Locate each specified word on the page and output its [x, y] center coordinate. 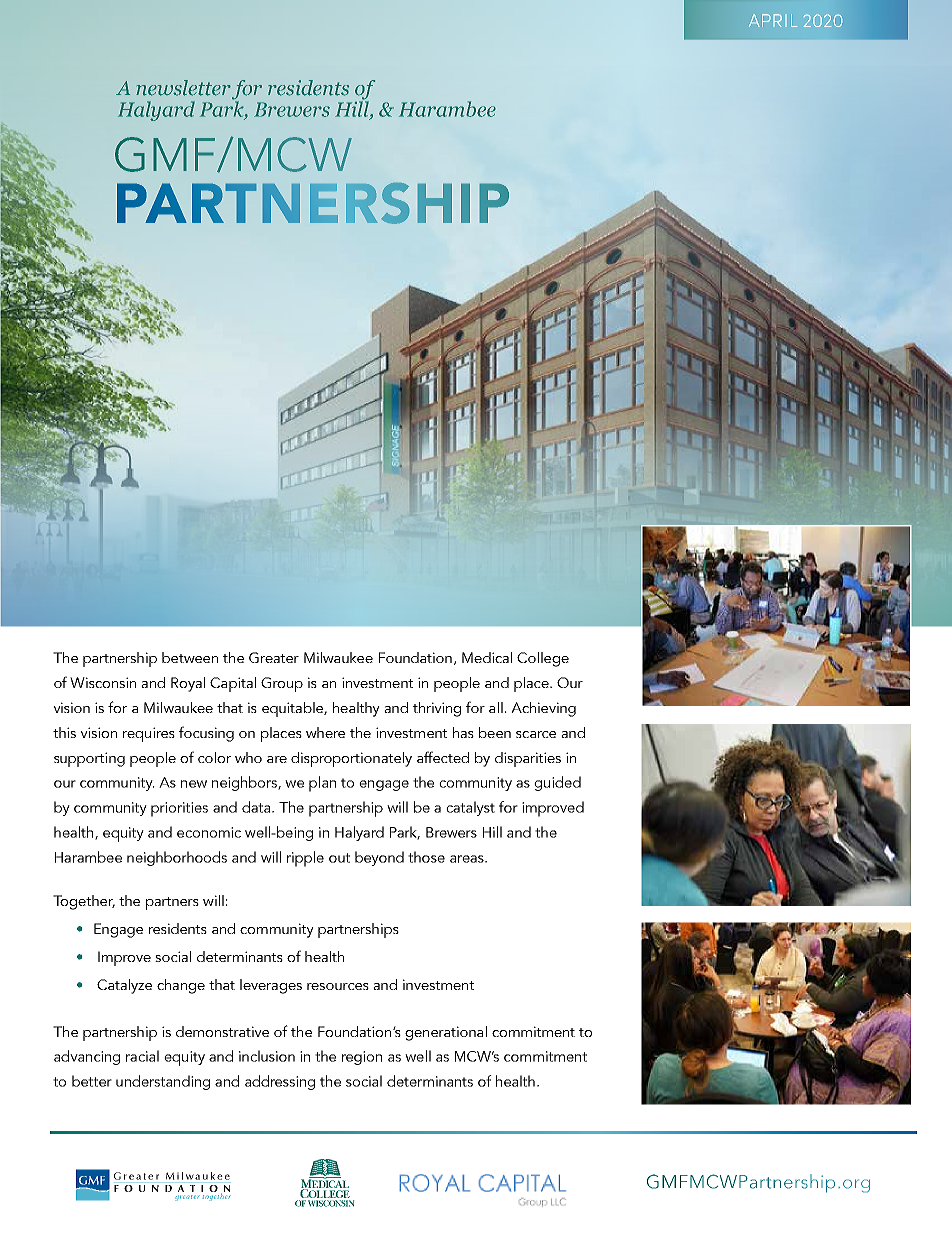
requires [149, 734]
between [190, 657]
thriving [437, 709]
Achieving [543, 709]
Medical [487, 657]
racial [142, 1056]
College [543, 659]
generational [446, 1033]
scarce [536, 734]
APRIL [773, 20]
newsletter [183, 88]
